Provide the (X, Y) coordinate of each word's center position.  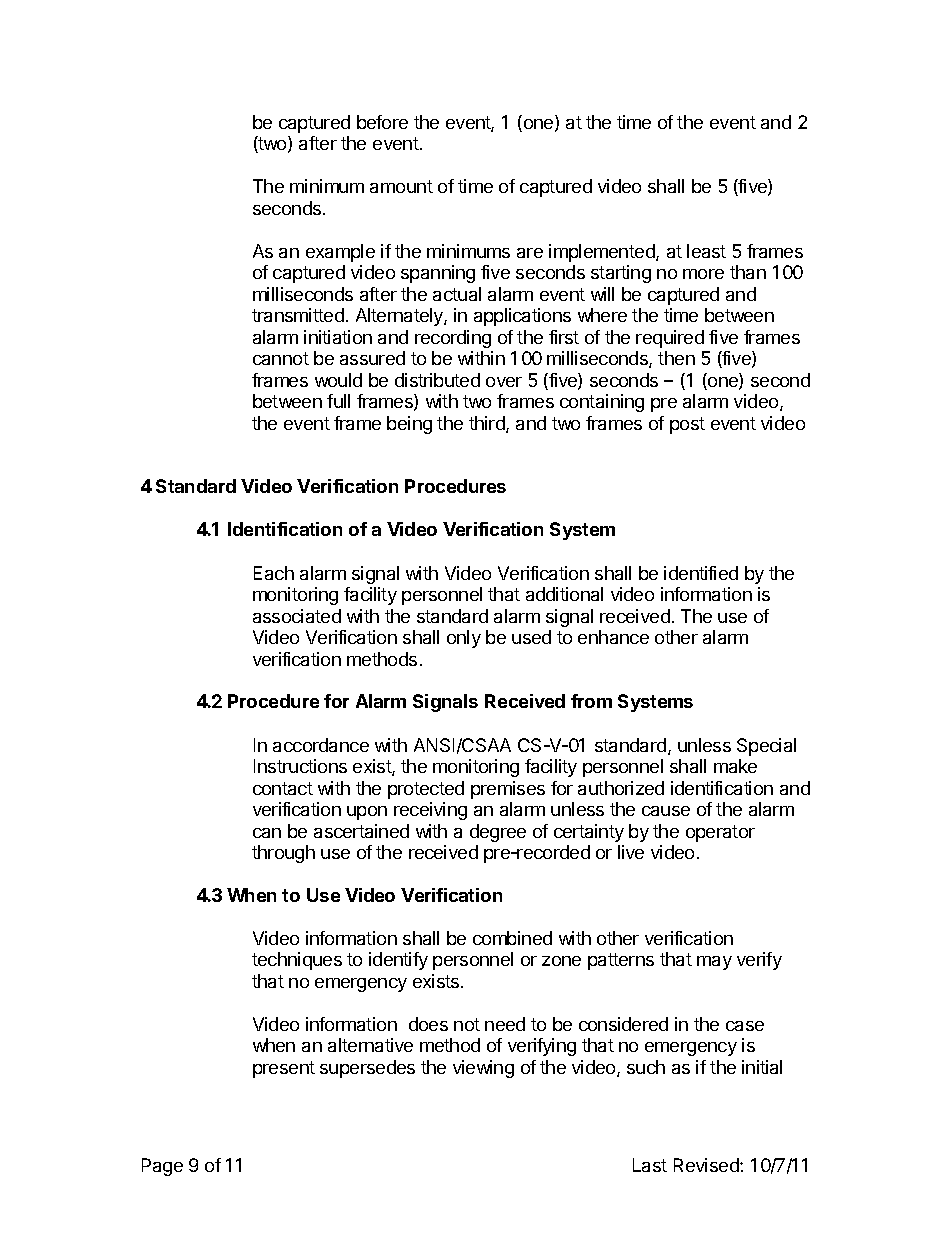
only (464, 639)
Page (162, 1167)
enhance (613, 637)
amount (401, 186)
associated (297, 616)
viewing (483, 1069)
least (706, 251)
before (382, 122)
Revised (707, 1165)
